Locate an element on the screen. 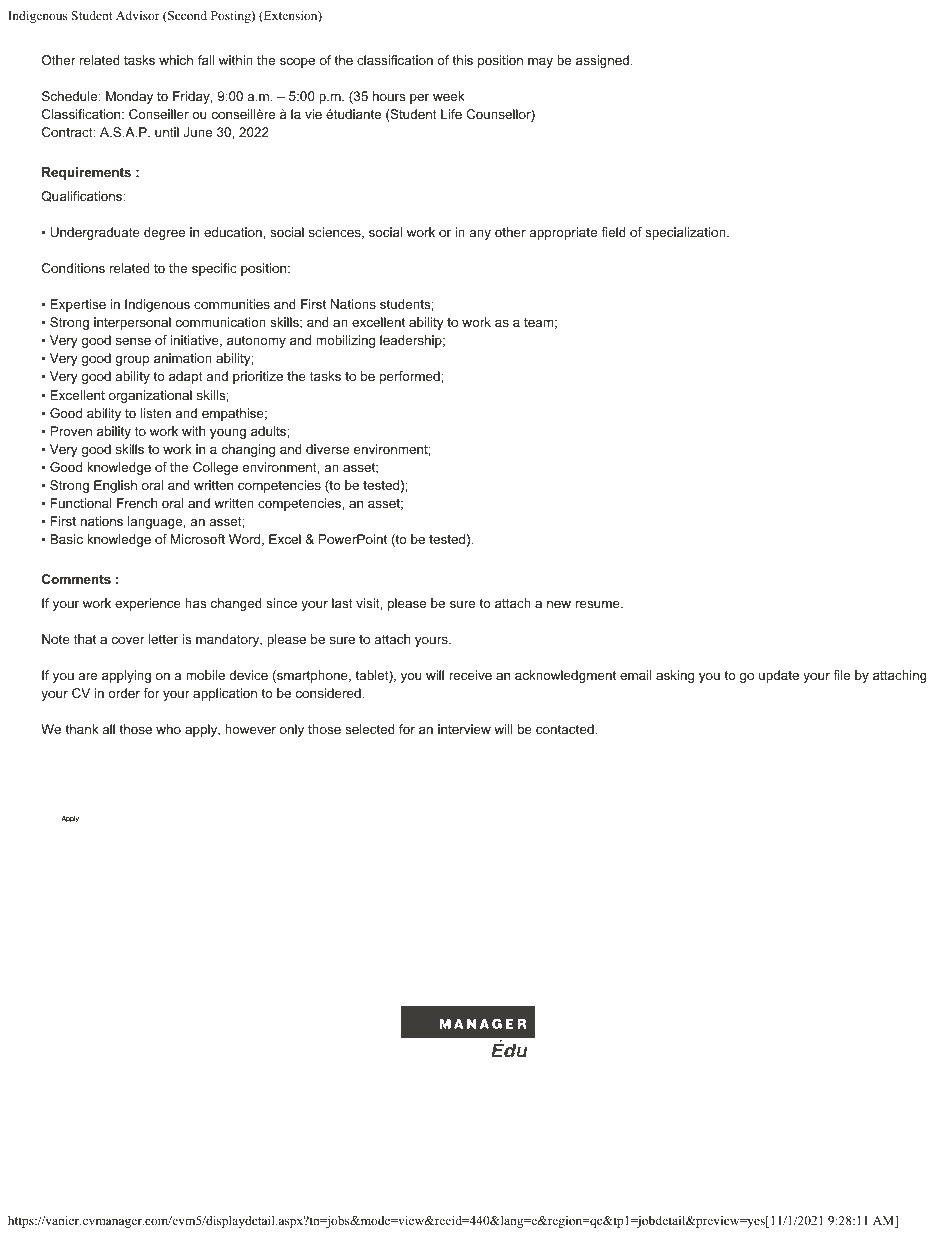  specialization is located at coordinates (686, 233).
